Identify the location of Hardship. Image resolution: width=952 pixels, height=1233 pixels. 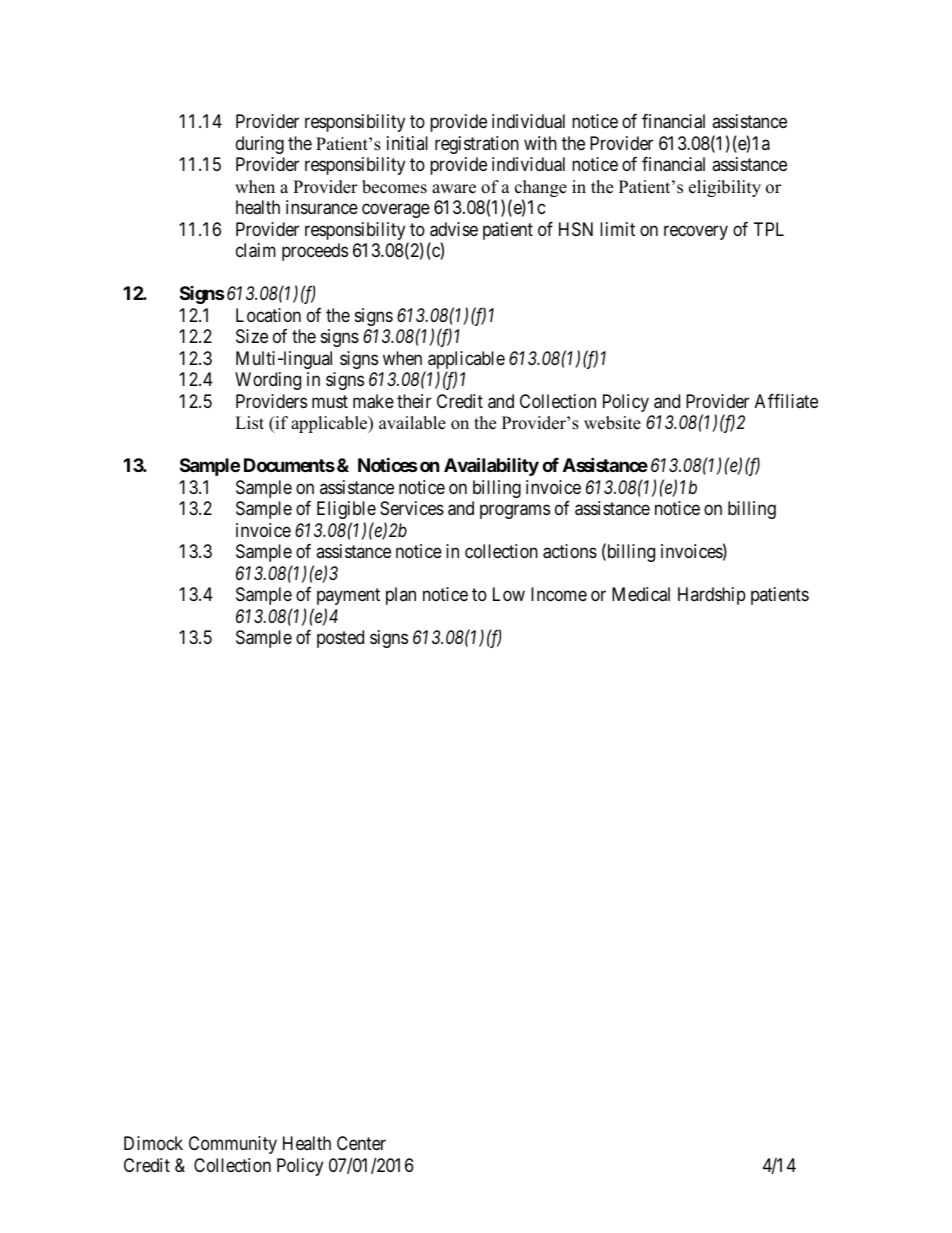
(712, 596).
